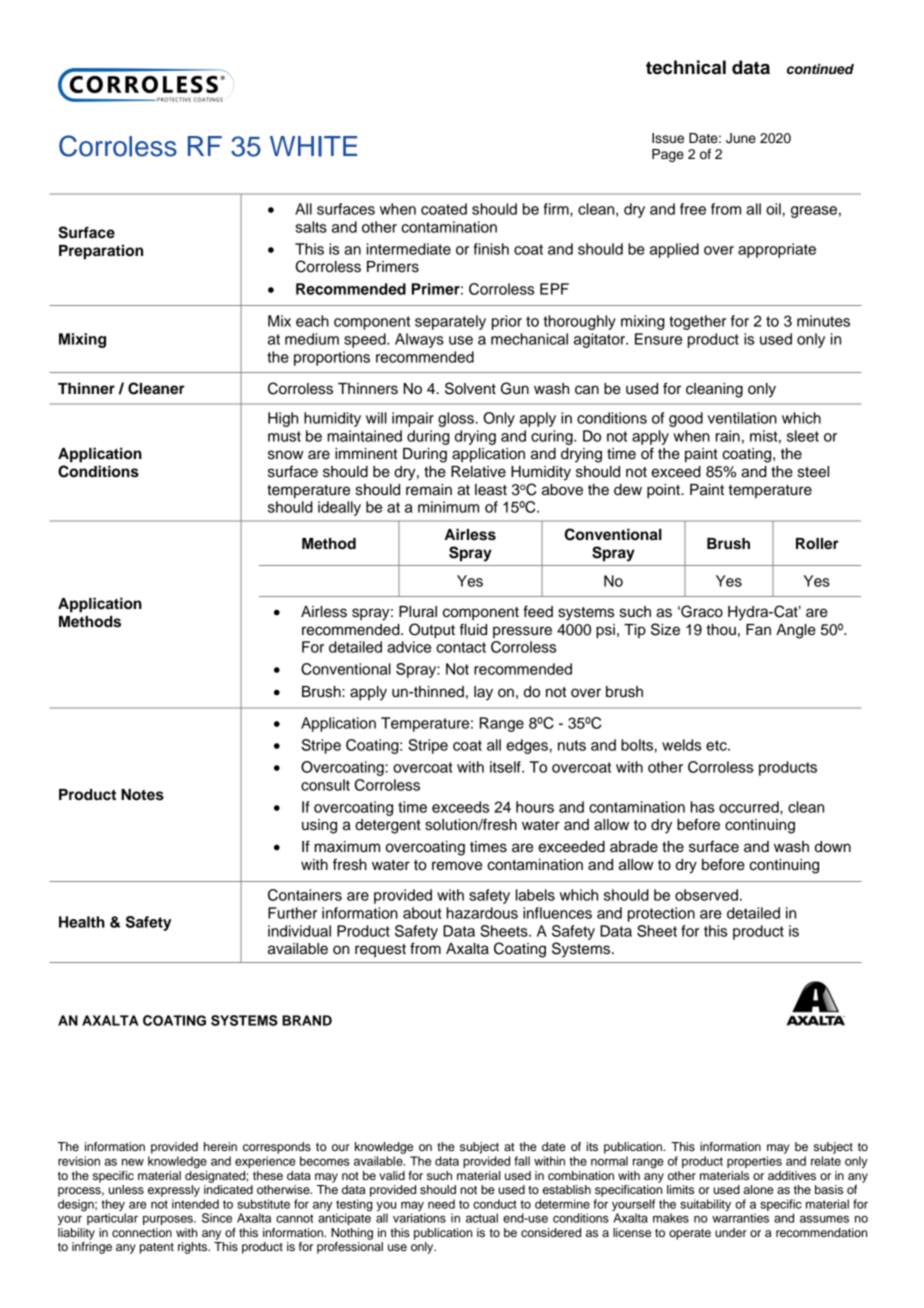  I want to click on Fan, so click(758, 630).
